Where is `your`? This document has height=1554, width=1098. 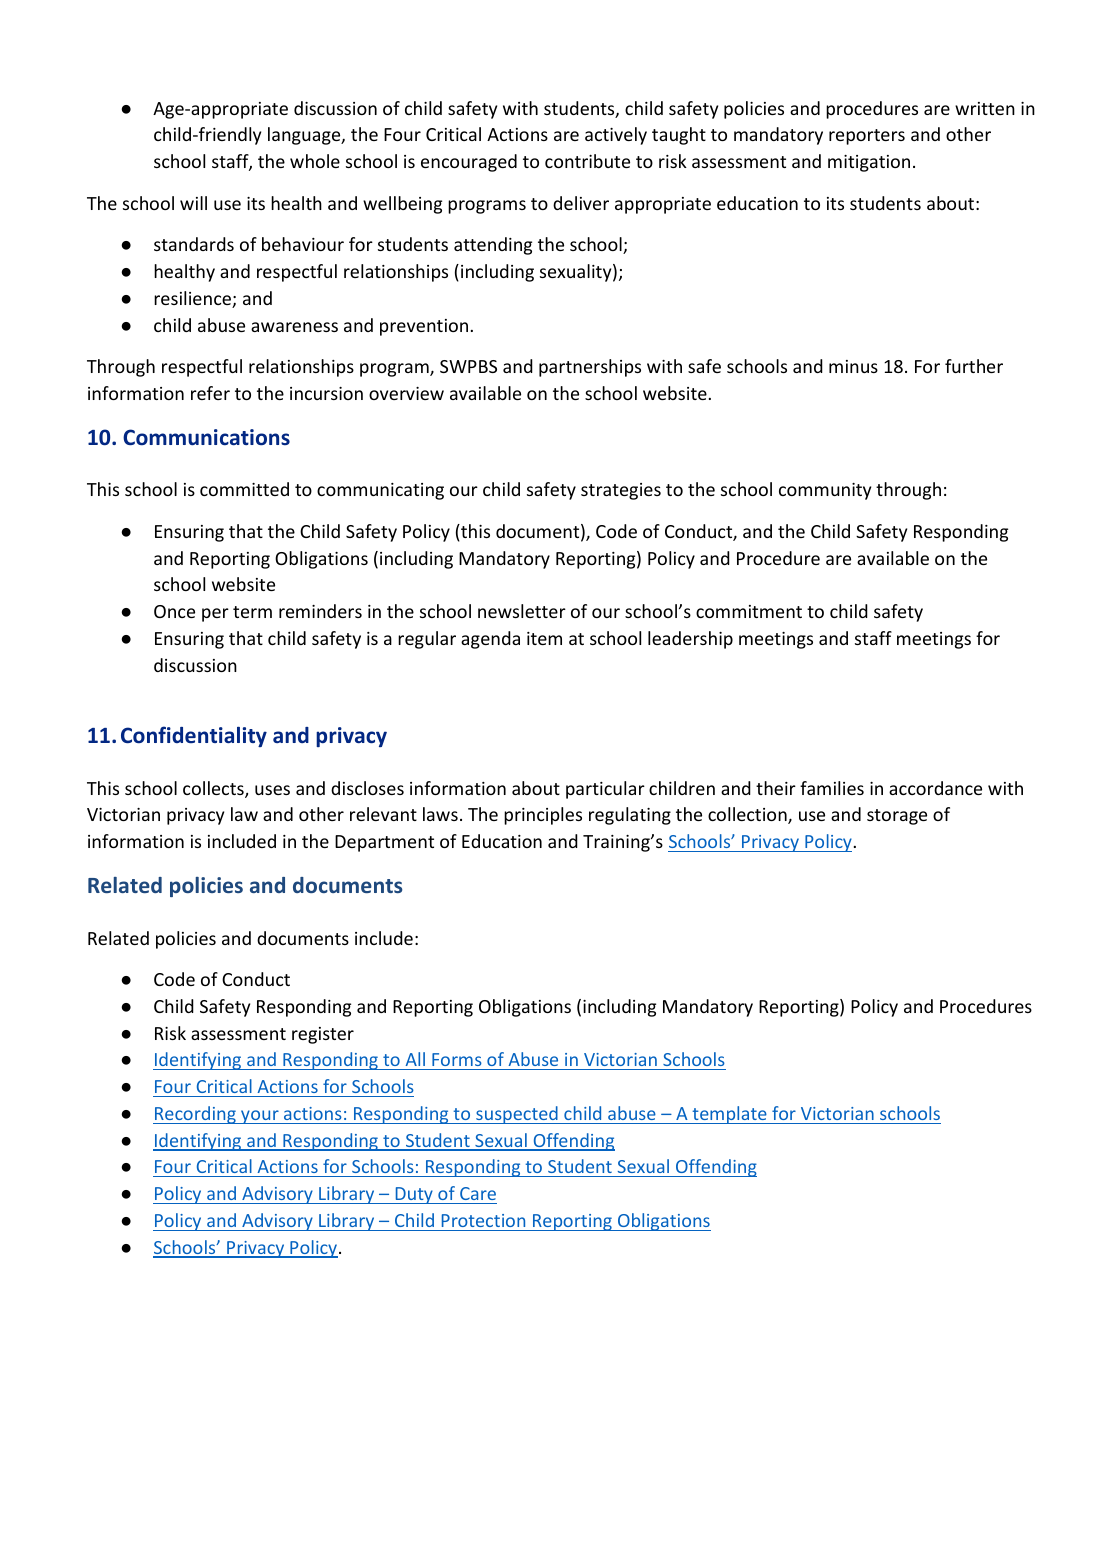
your is located at coordinates (260, 1117).
